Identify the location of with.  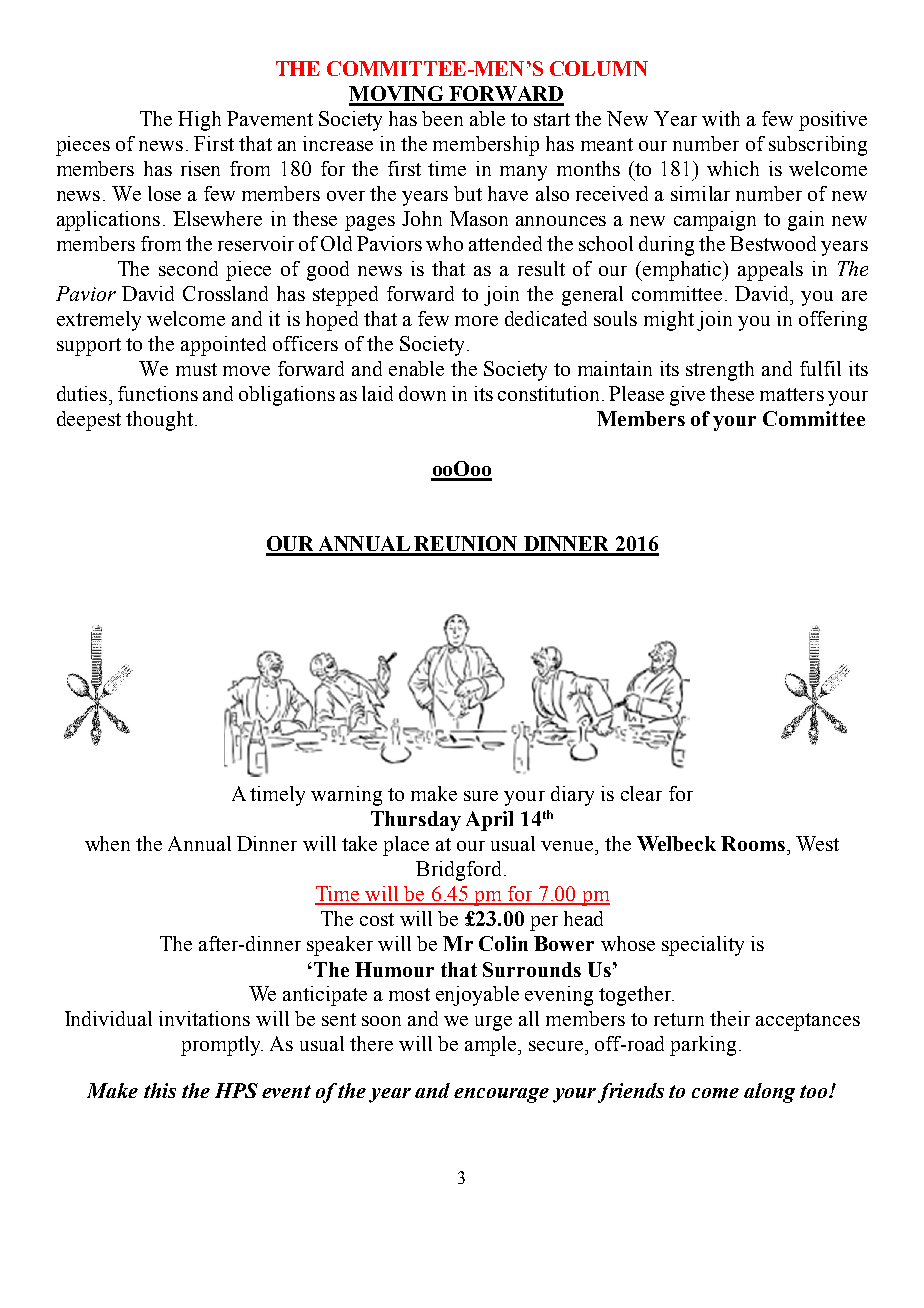
(721, 118).
